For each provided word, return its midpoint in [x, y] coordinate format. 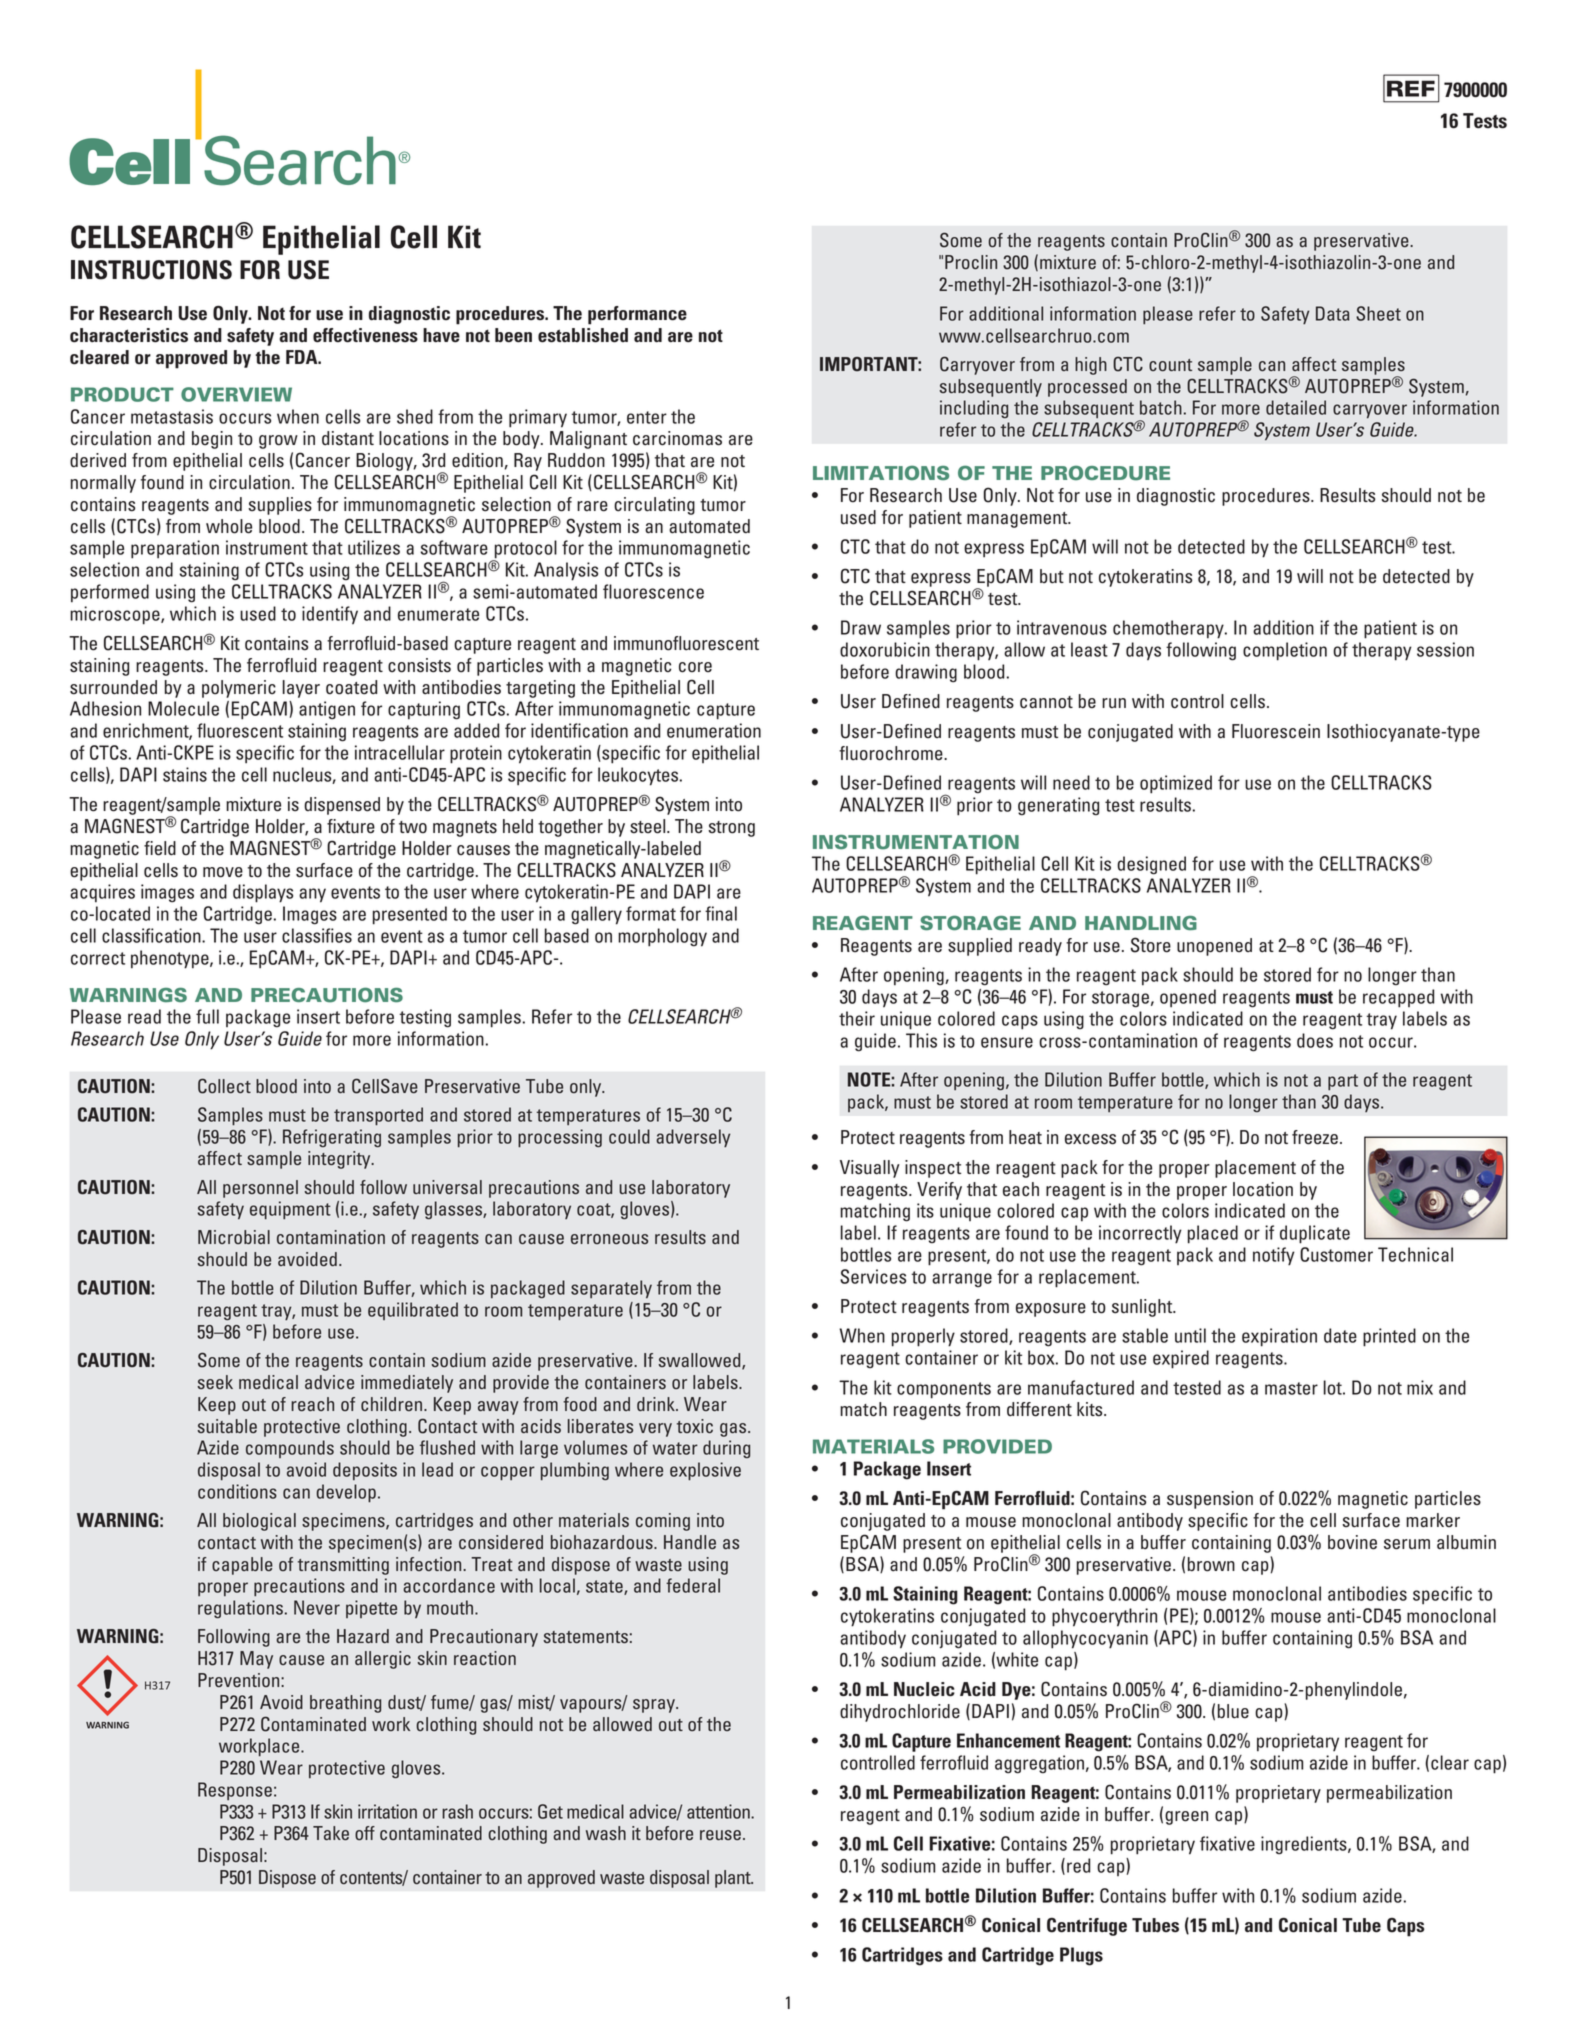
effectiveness [365, 335]
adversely [693, 1138]
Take [331, 1833]
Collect [224, 1086]
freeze [1315, 1137]
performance [637, 315]
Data [1333, 313]
